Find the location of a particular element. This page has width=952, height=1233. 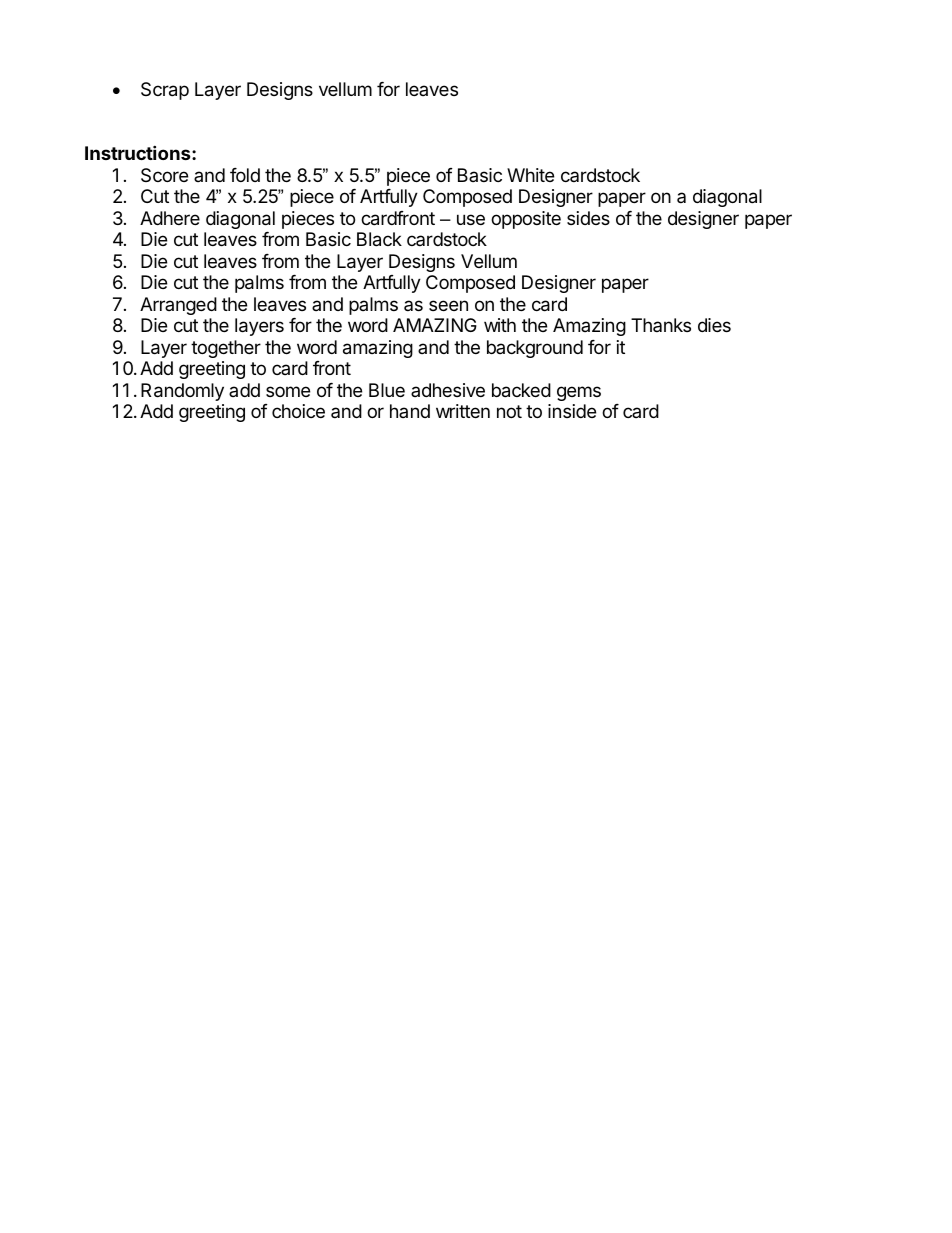

some is located at coordinates (288, 391).
